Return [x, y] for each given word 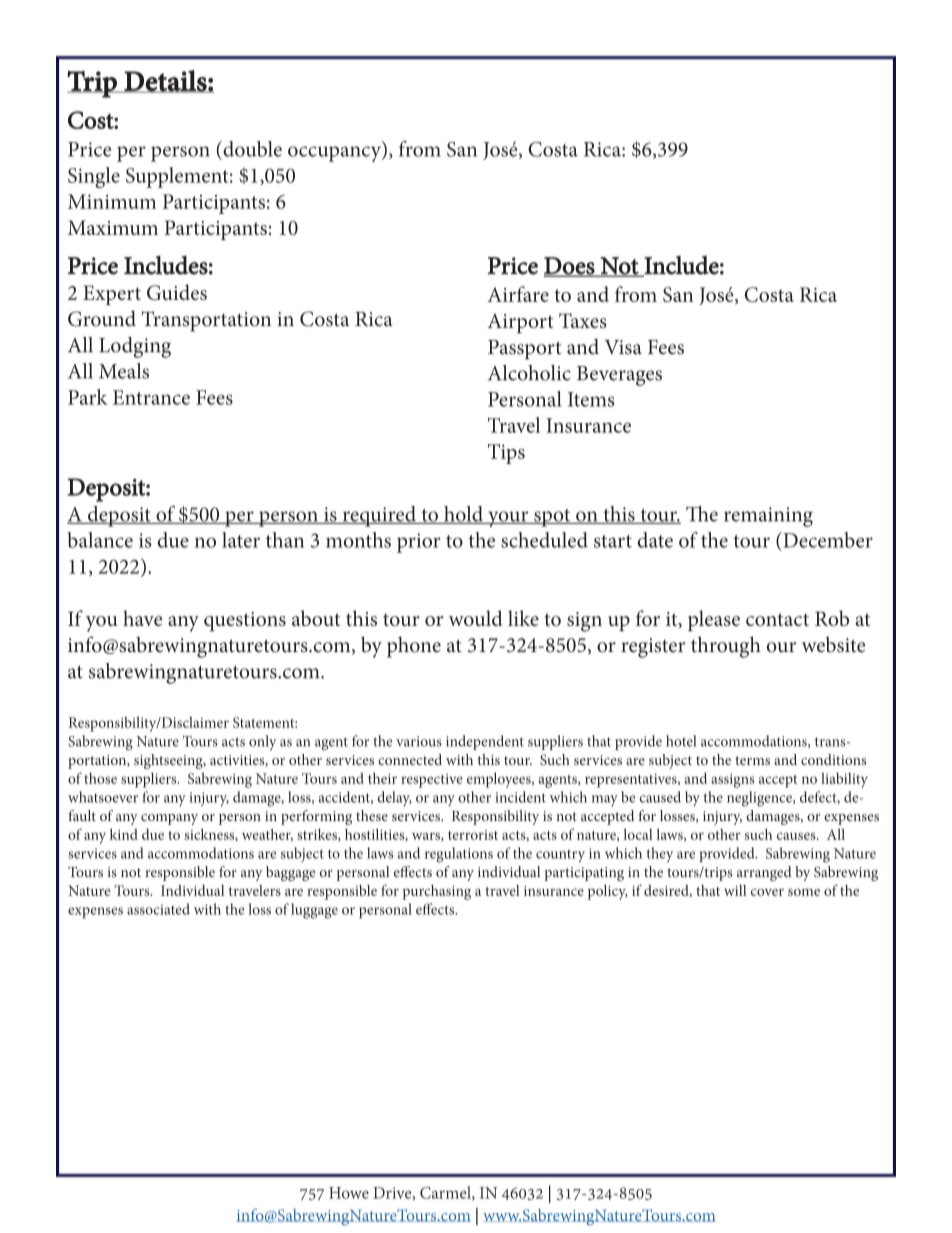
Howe [349, 1193]
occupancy [336, 154]
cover [767, 892]
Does [570, 266]
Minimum [112, 201]
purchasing [437, 892]
